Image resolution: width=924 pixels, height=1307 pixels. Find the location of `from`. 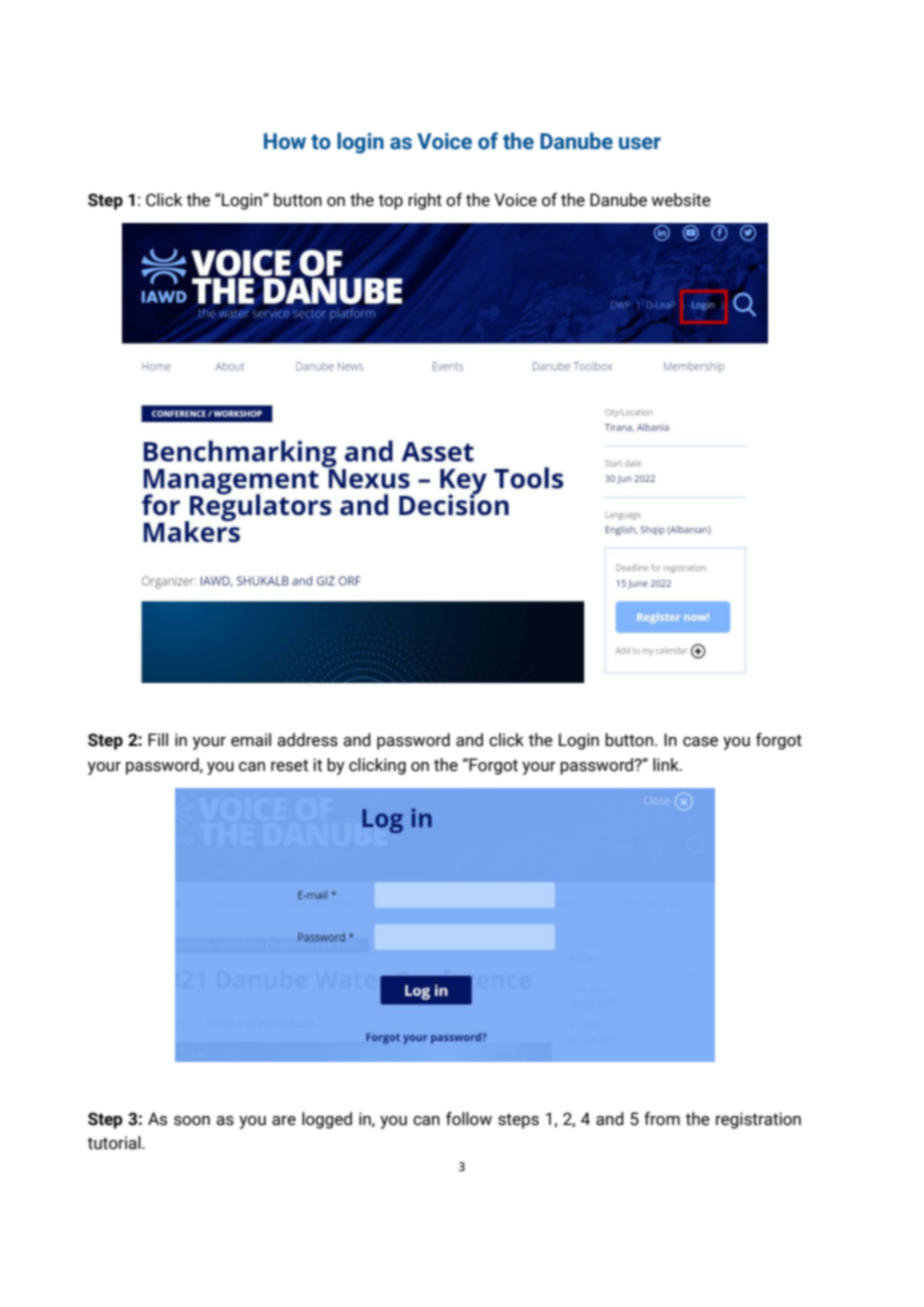

from is located at coordinates (662, 1119).
